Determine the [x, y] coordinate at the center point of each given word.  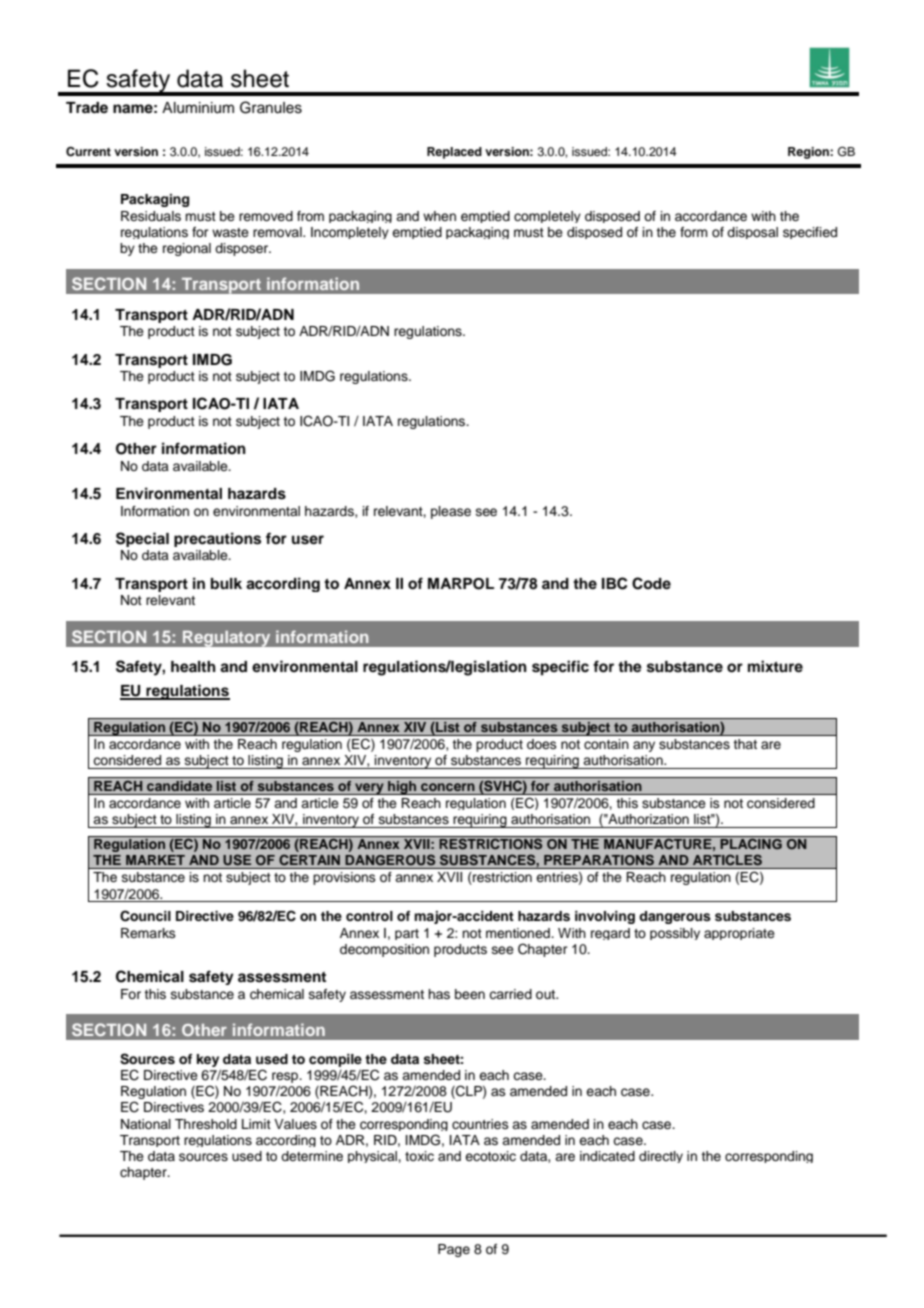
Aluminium [198, 108]
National [146, 1124]
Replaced [454, 153]
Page [454, 1250]
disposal [752, 233]
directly [661, 1157]
